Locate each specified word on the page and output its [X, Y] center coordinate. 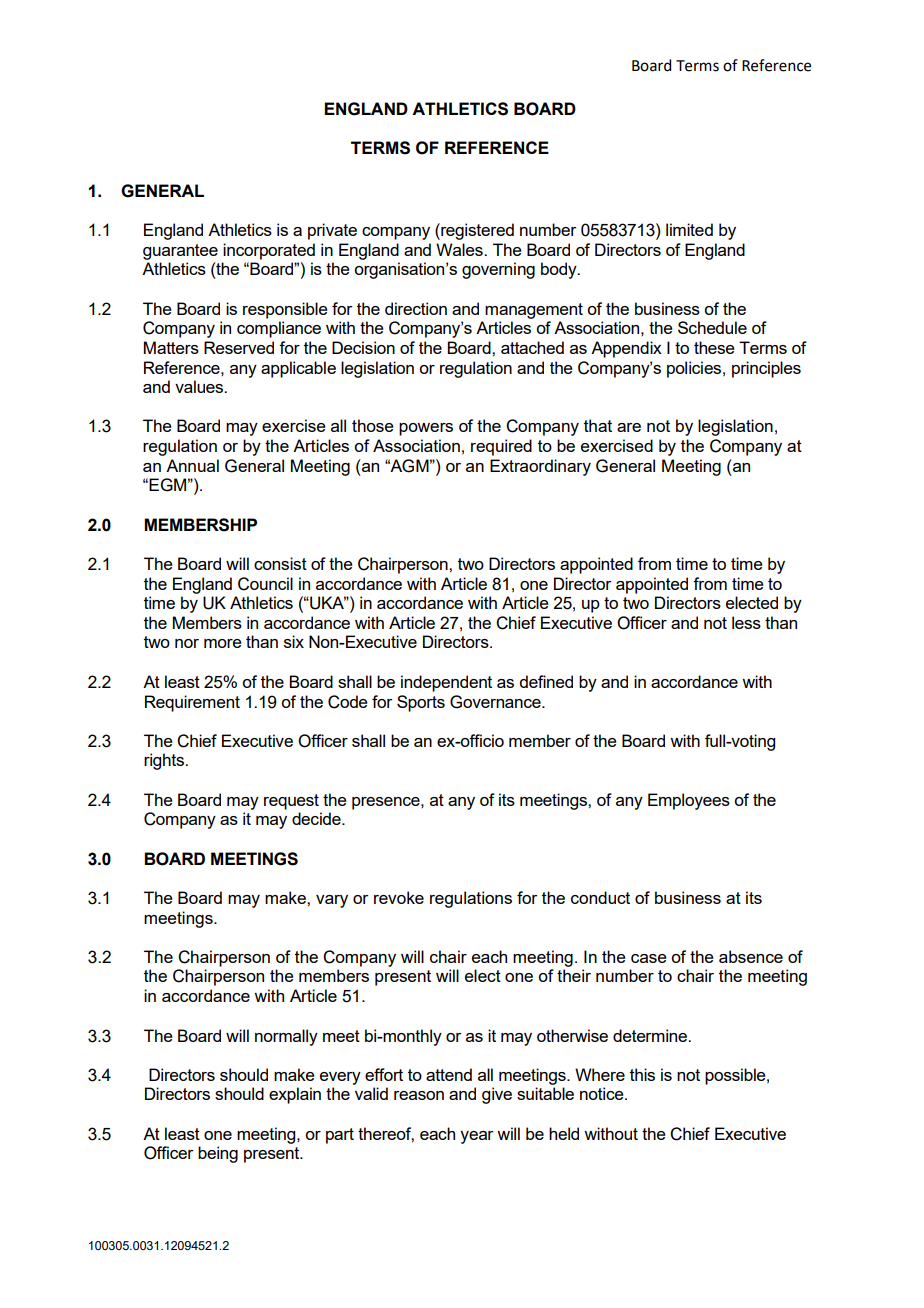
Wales [460, 249]
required [501, 447]
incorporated [269, 251]
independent [446, 683]
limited [689, 229]
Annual [192, 465]
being [218, 1154]
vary [332, 901]
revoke [399, 897]
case [649, 958]
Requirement [192, 703]
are [629, 427]
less [746, 622]
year [477, 1137]
